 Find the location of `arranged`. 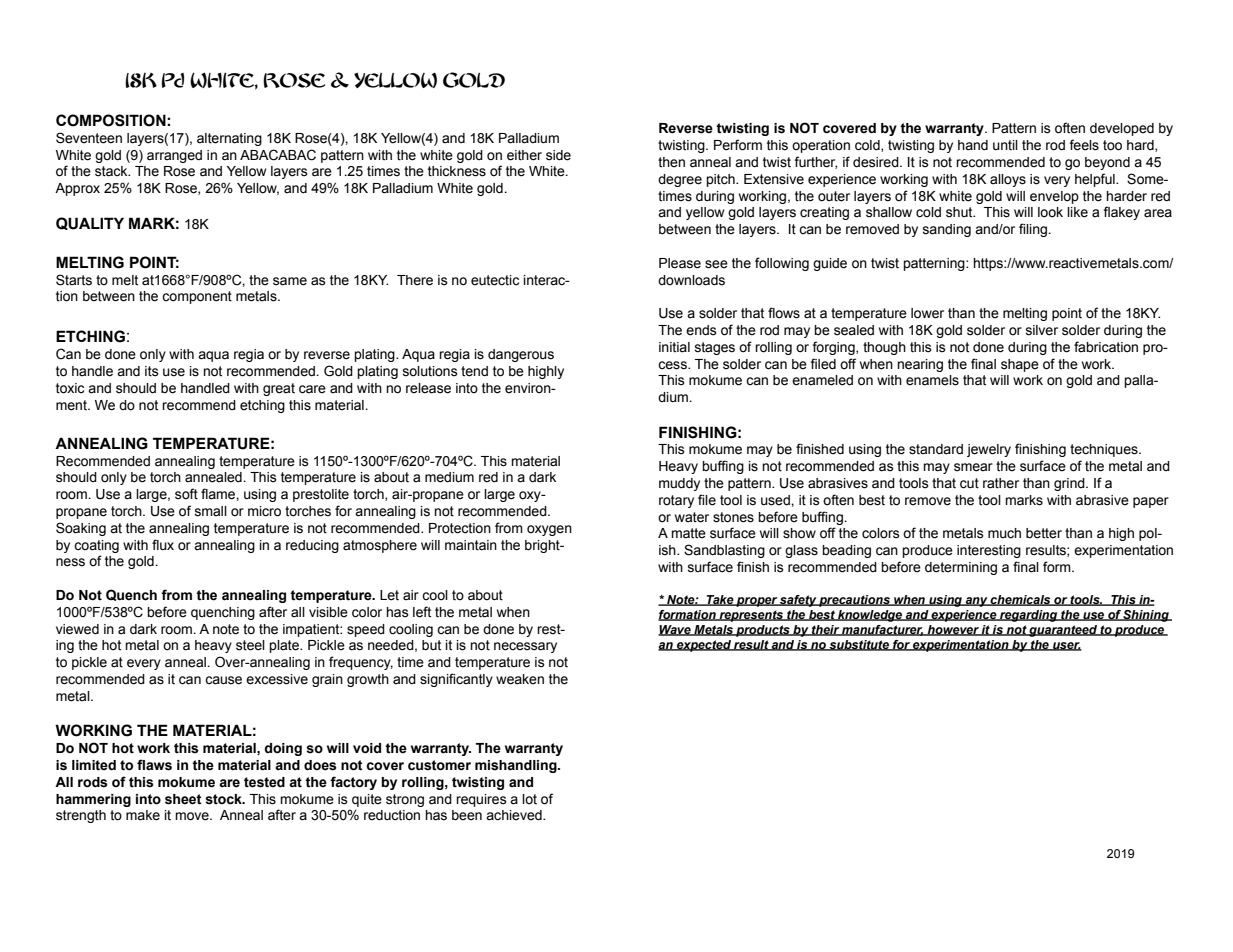

arranged is located at coordinates (174, 156).
